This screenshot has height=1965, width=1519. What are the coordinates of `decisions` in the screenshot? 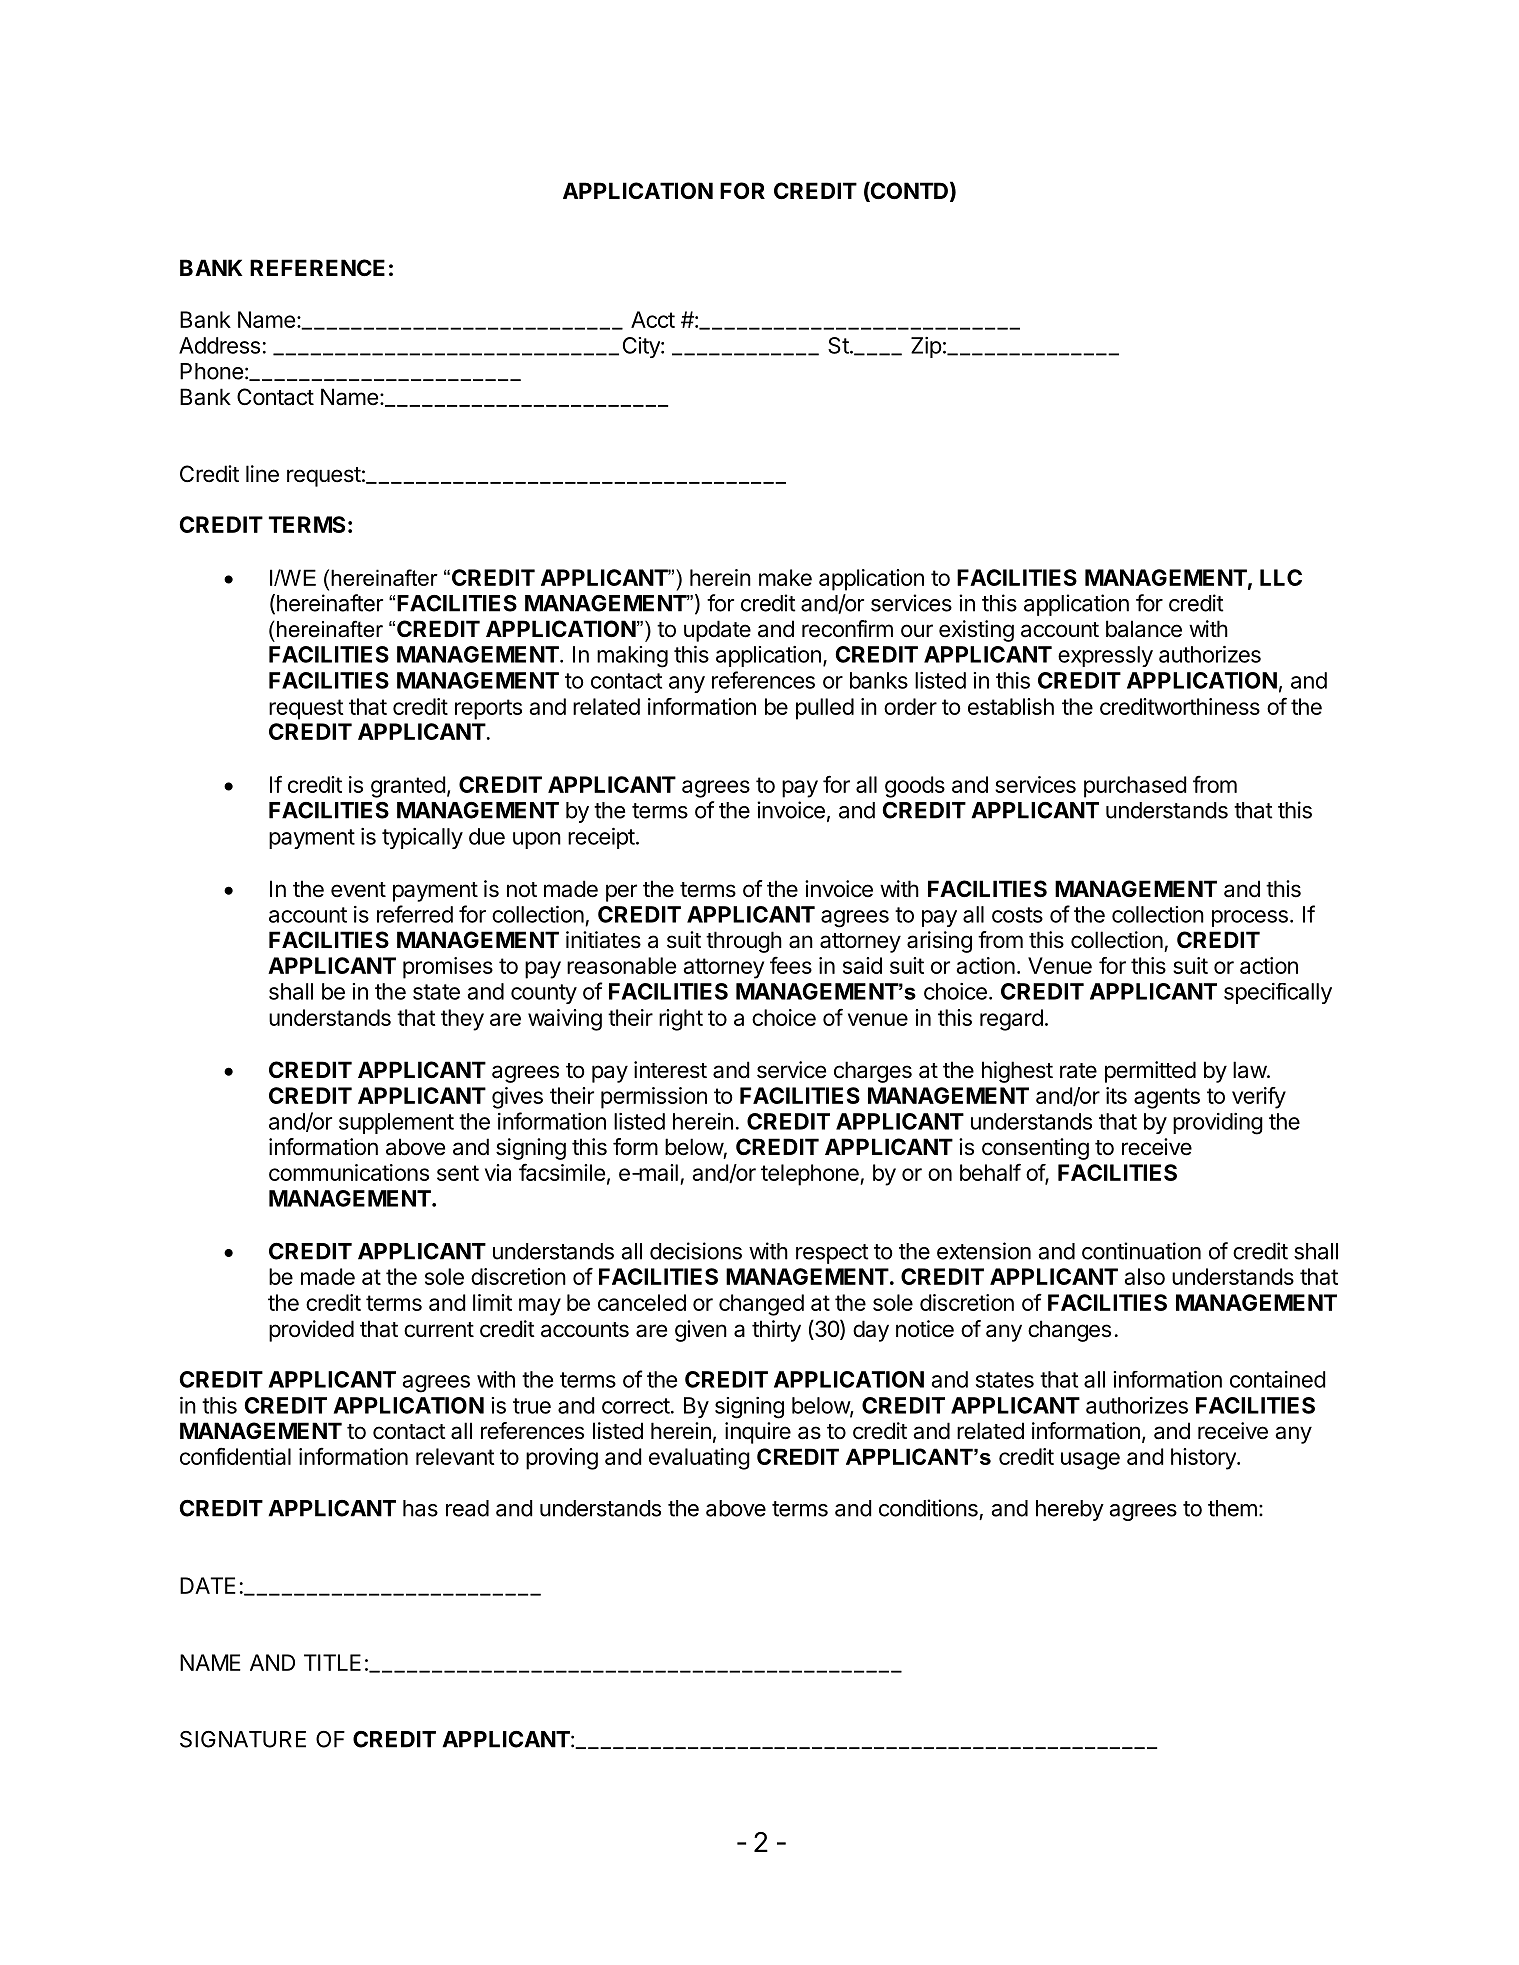 It's located at (696, 1251).
